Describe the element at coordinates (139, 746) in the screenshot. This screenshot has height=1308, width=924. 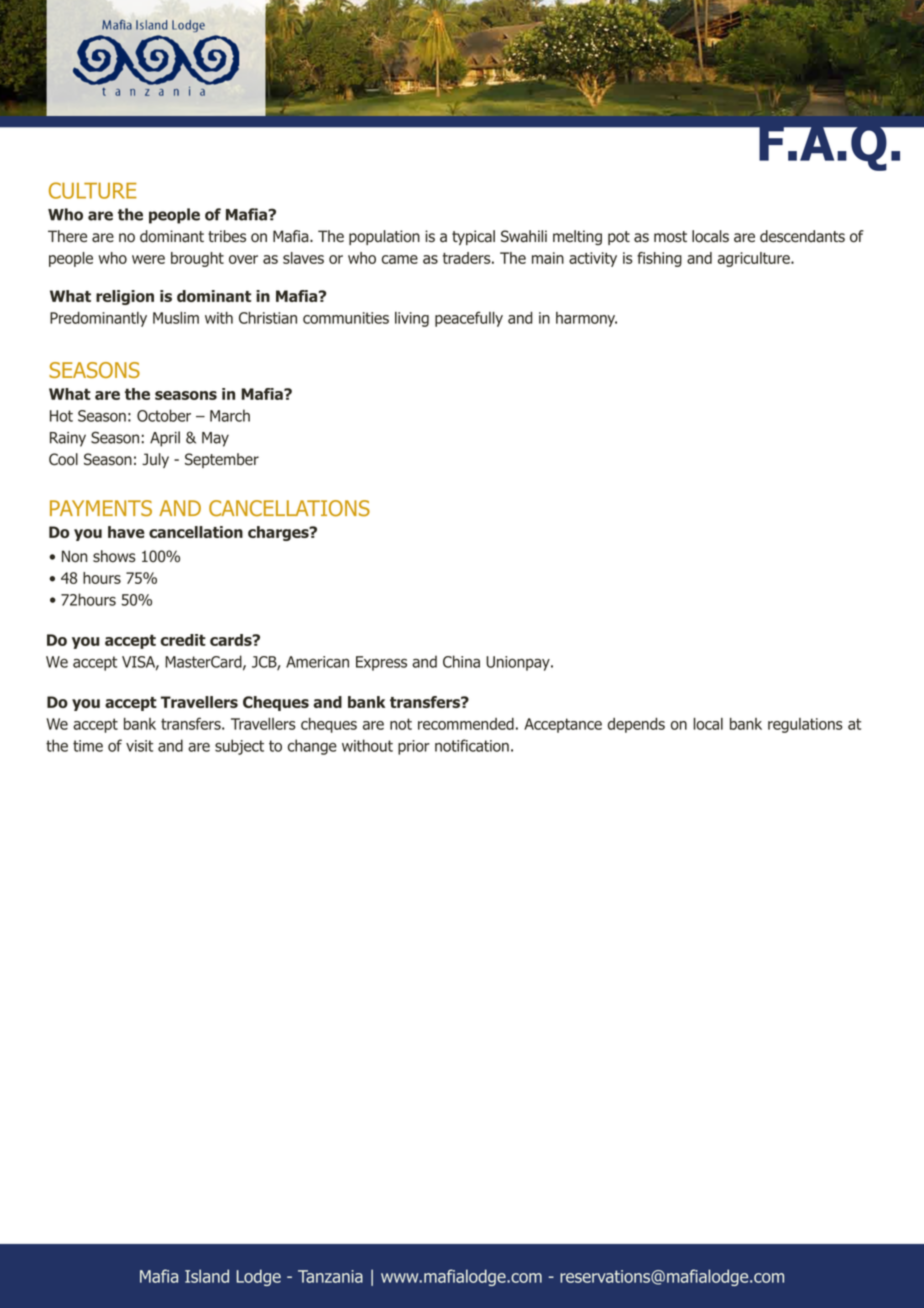
I see `visit` at that location.
